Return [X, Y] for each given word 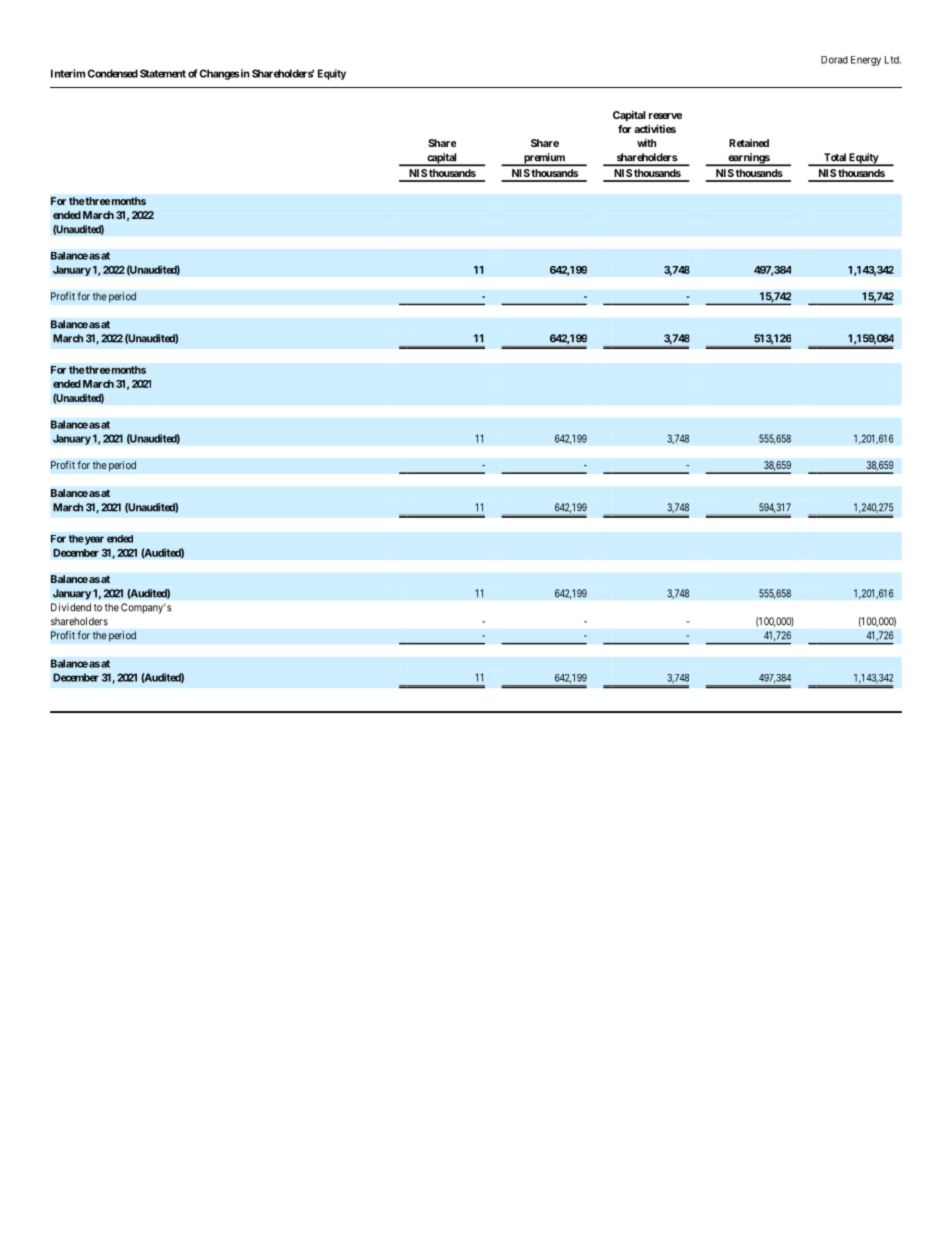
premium [544, 159]
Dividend [71, 607]
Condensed [112, 73]
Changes [219, 74]
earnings [748, 159]
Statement [163, 73]
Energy [866, 61]
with [646, 143]
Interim [68, 73]
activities [655, 129]
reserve [665, 116]
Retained [749, 143]
